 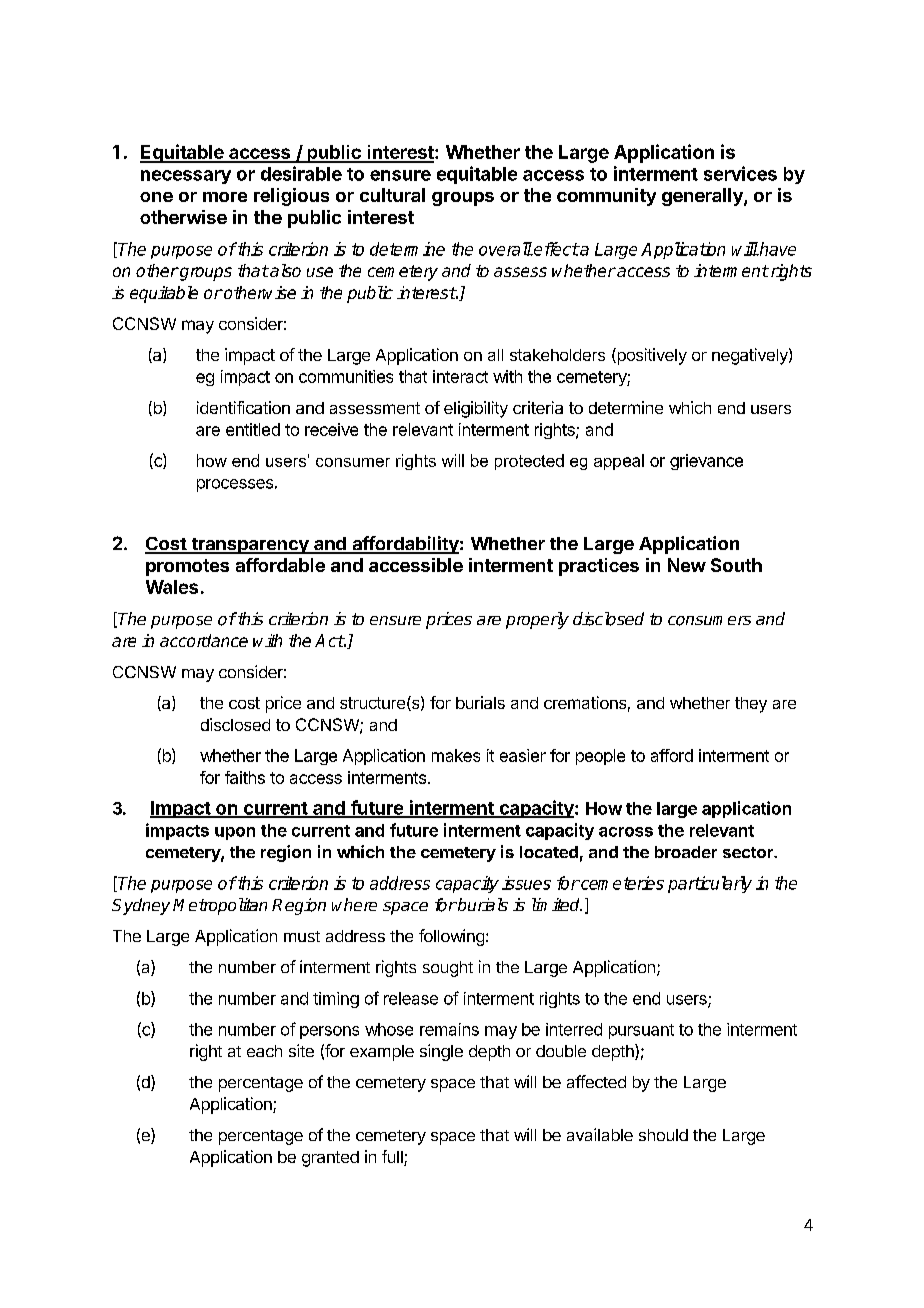 What do you see at coordinates (393, 1158) in the screenshot?
I see `full` at bounding box center [393, 1158].
